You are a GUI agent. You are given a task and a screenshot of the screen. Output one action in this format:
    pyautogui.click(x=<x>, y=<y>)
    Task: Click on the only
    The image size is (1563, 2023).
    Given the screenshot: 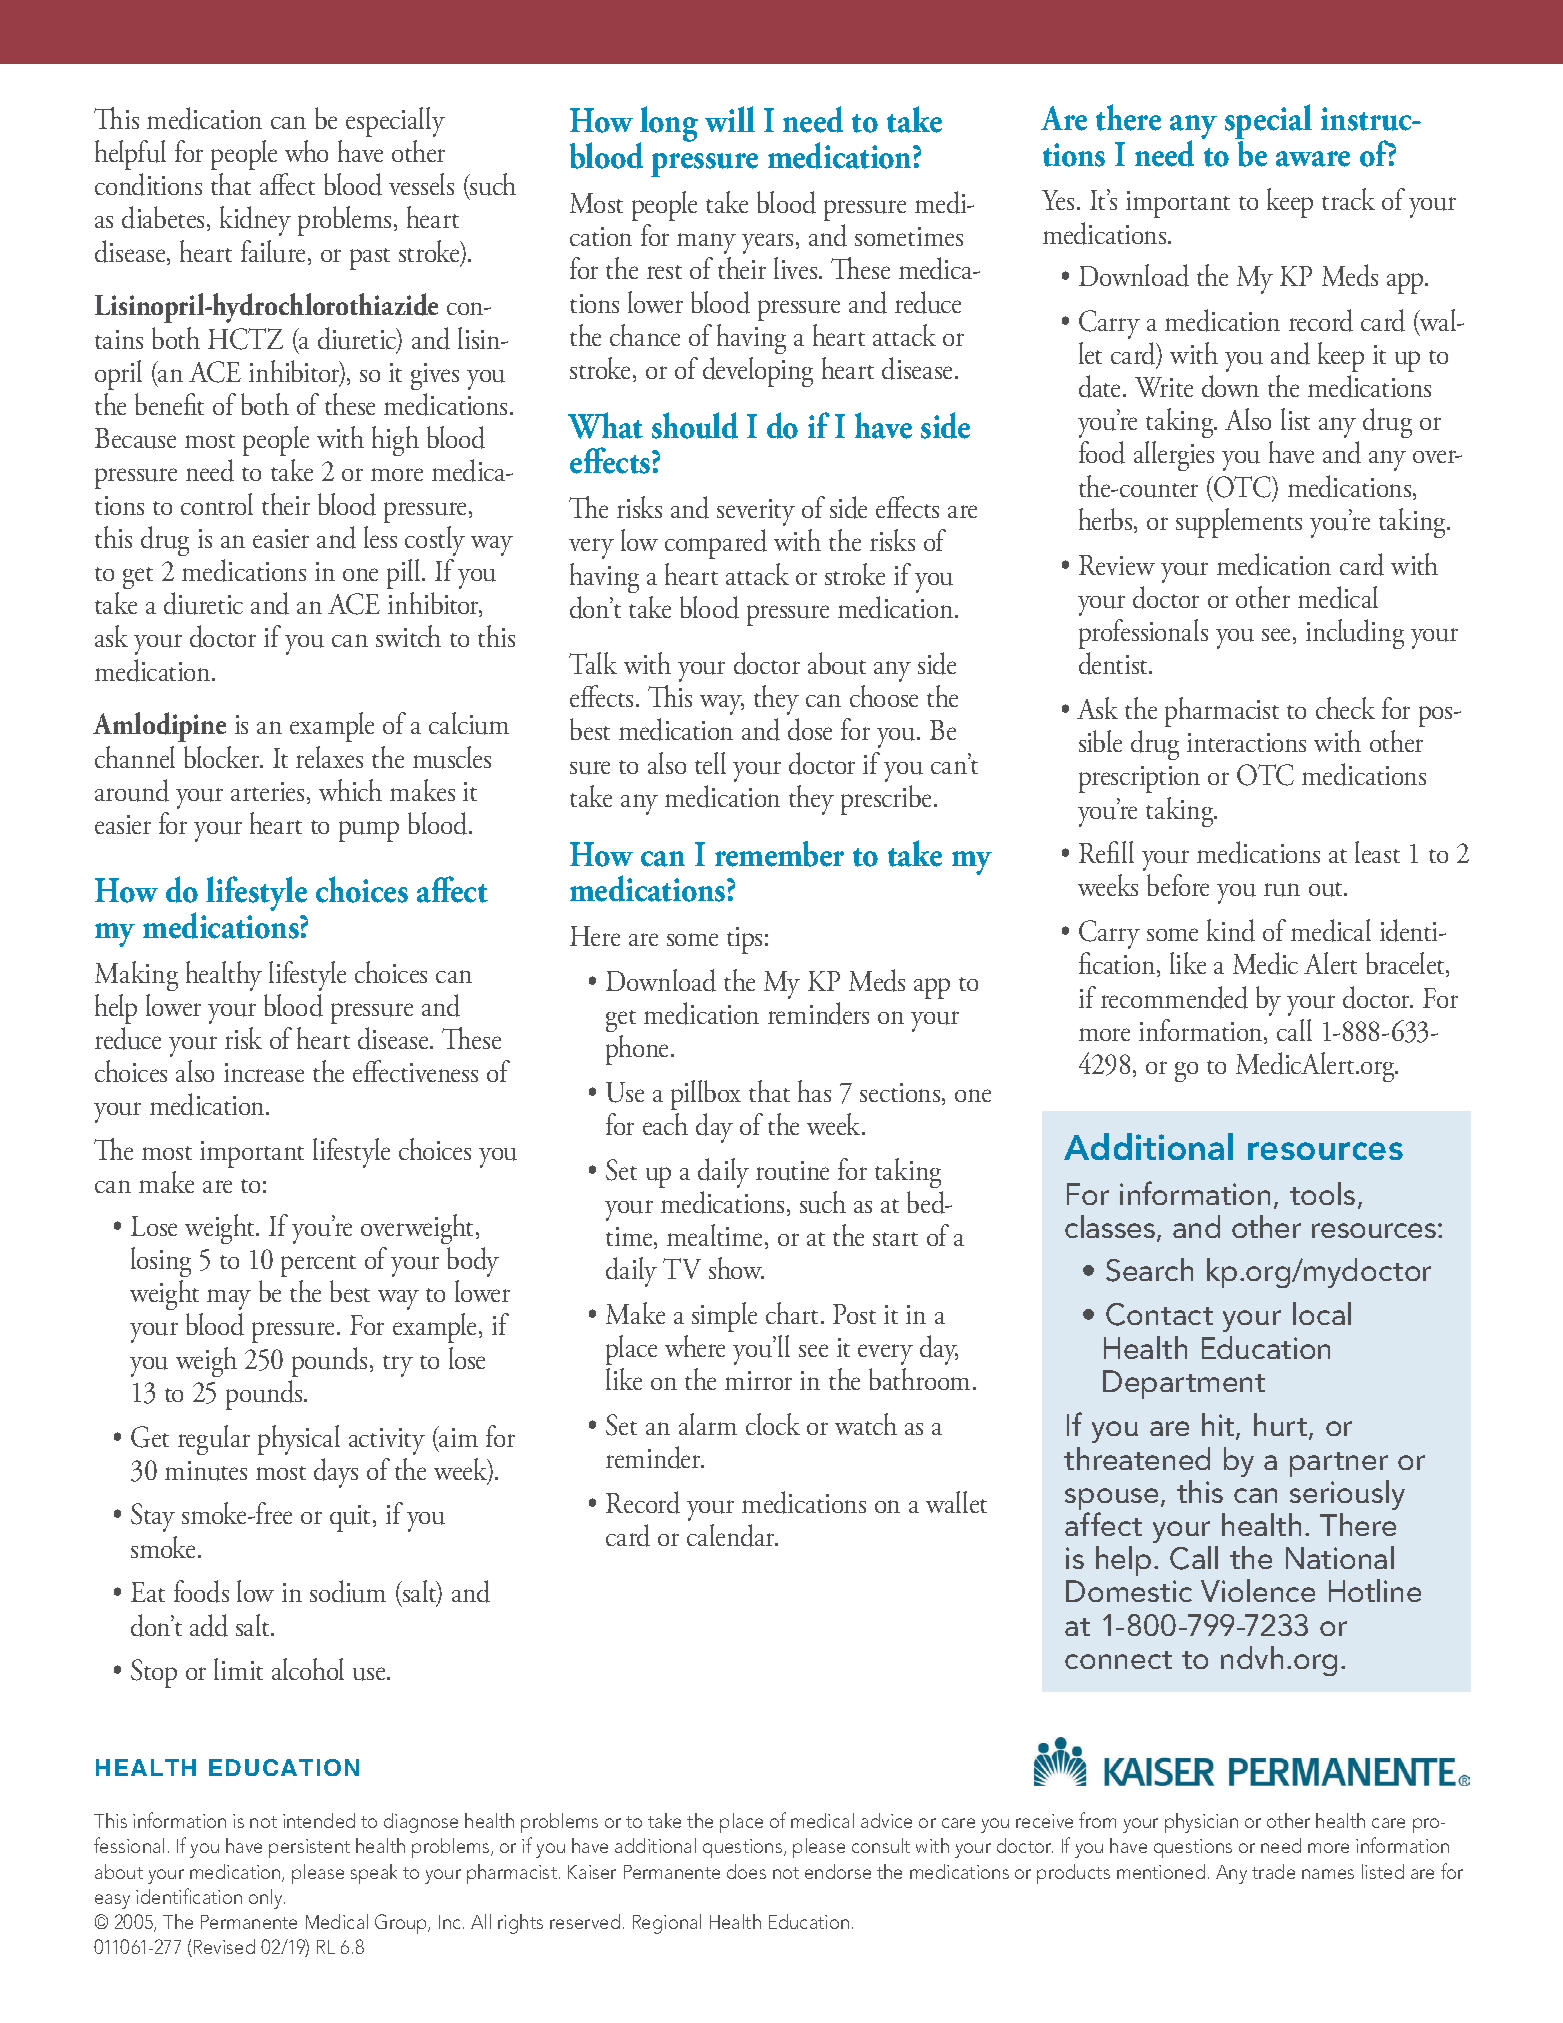 What is the action you would take?
    pyautogui.click(x=267, y=1899)
